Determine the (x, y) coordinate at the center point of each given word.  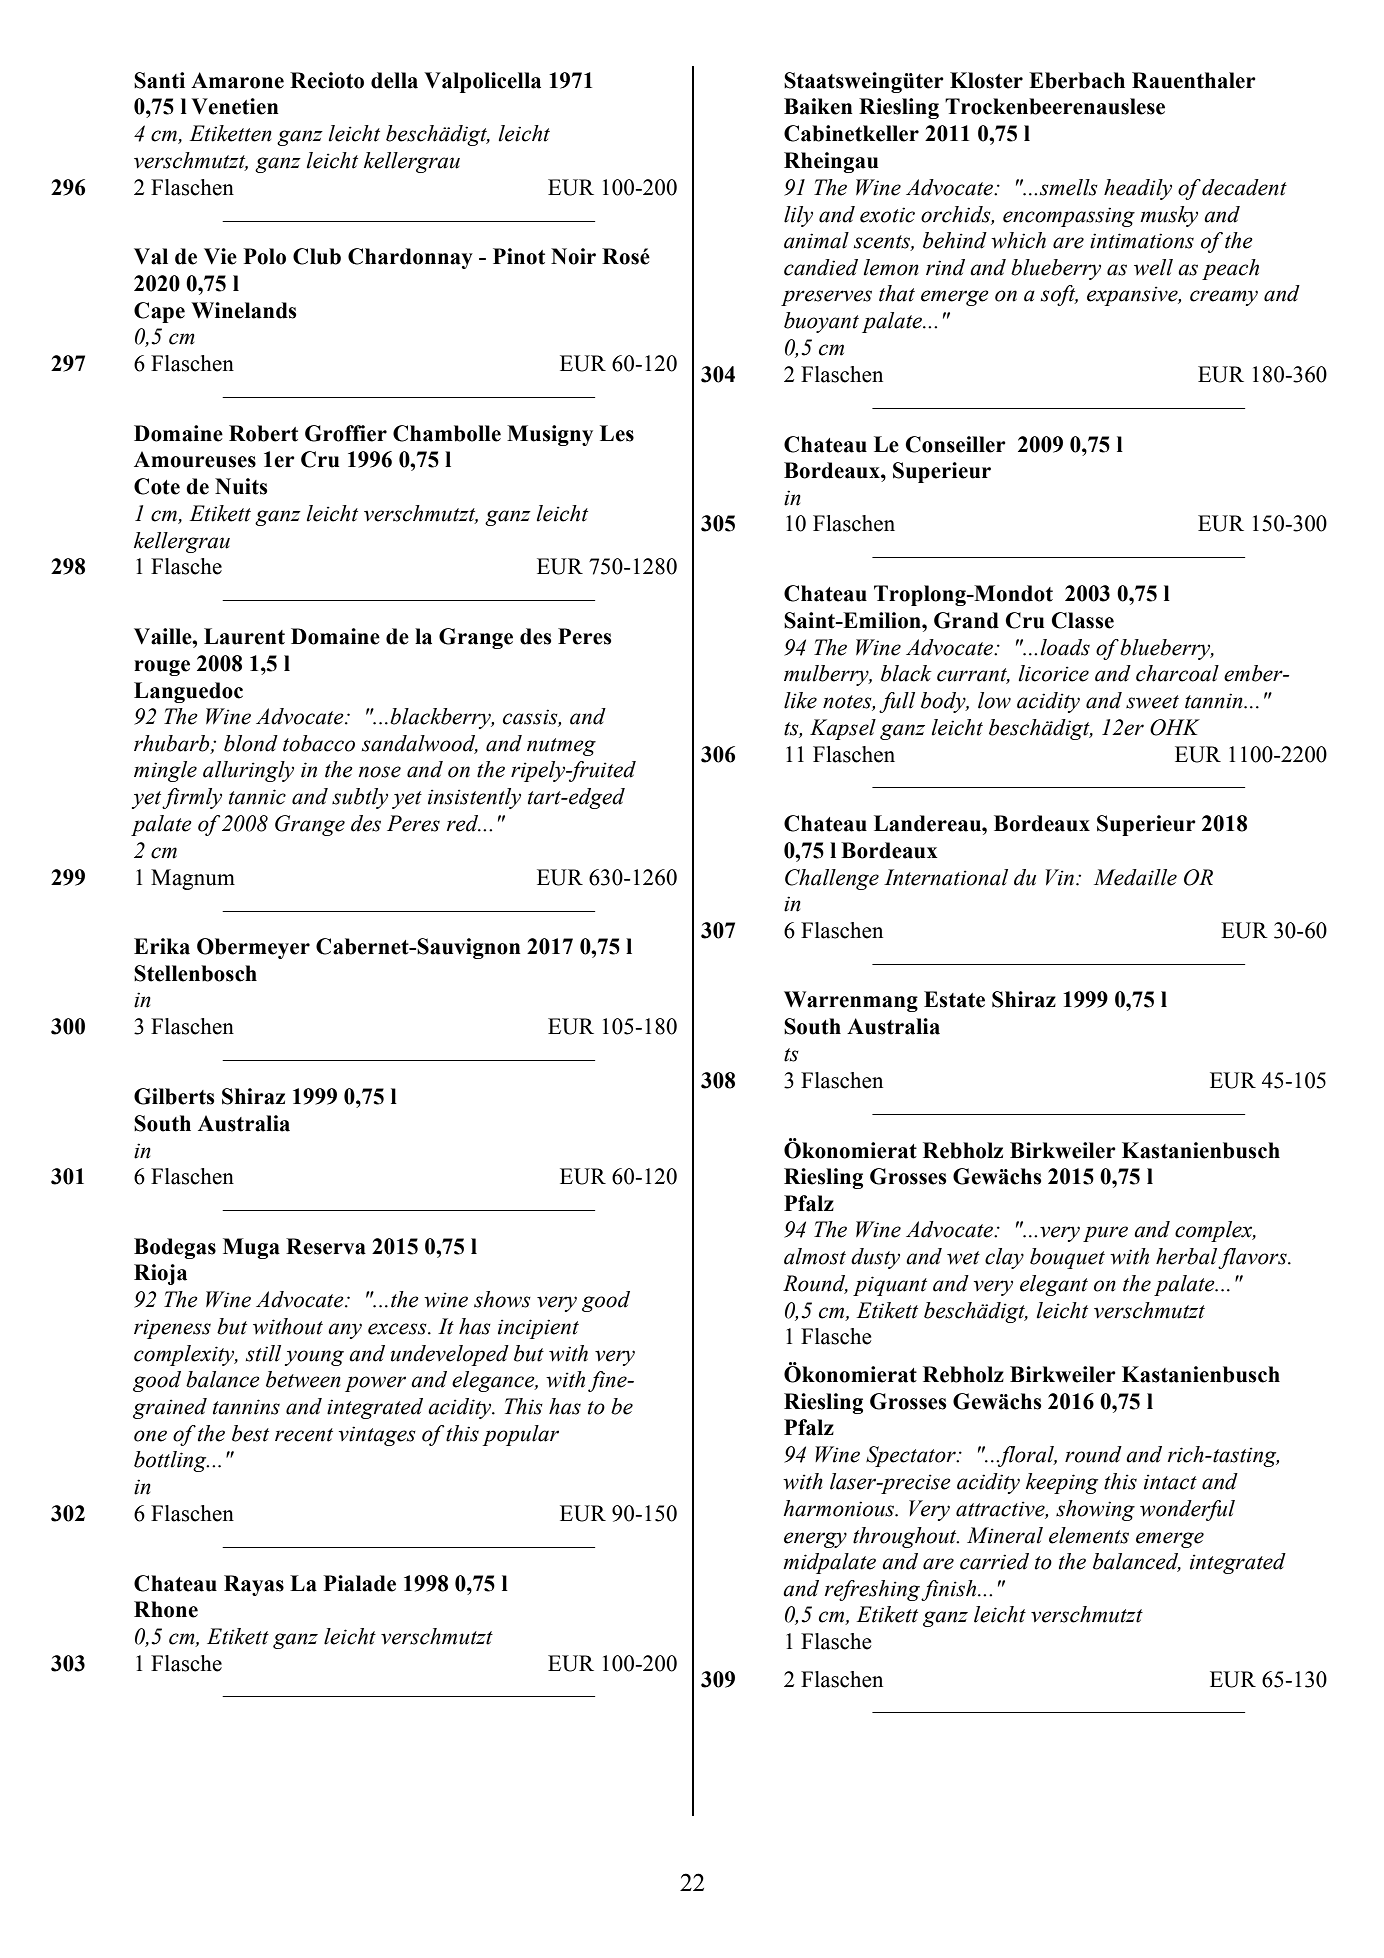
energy (815, 1540)
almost (815, 1256)
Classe (1082, 620)
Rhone (166, 1609)
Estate (954, 999)
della (394, 80)
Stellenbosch (195, 973)
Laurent (244, 636)
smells (1069, 187)
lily (798, 216)
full (897, 702)
